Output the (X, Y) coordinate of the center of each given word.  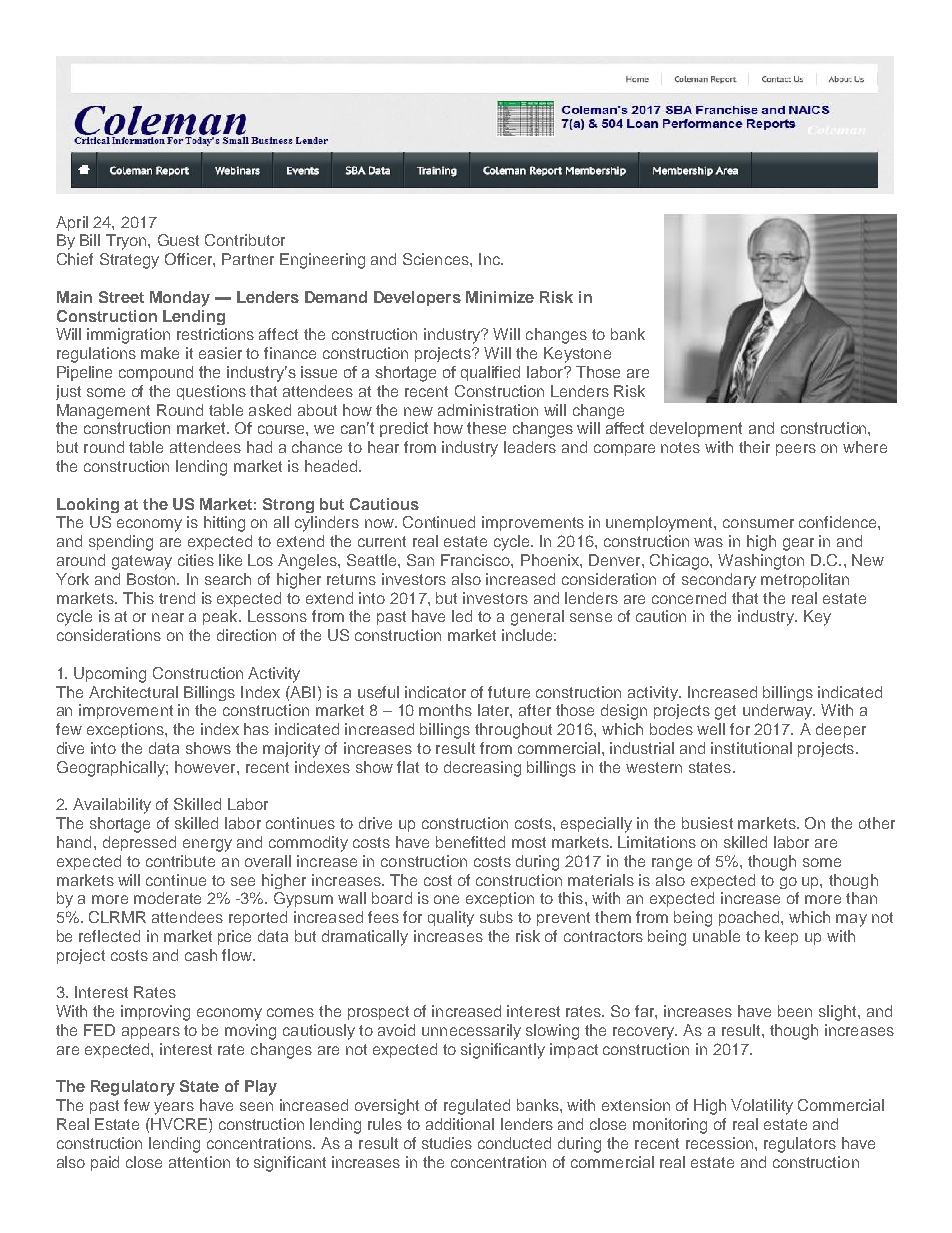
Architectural (133, 692)
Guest (178, 240)
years (174, 1108)
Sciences (437, 259)
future (509, 692)
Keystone (577, 355)
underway (779, 712)
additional (460, 1124)
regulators (800, 1145)
